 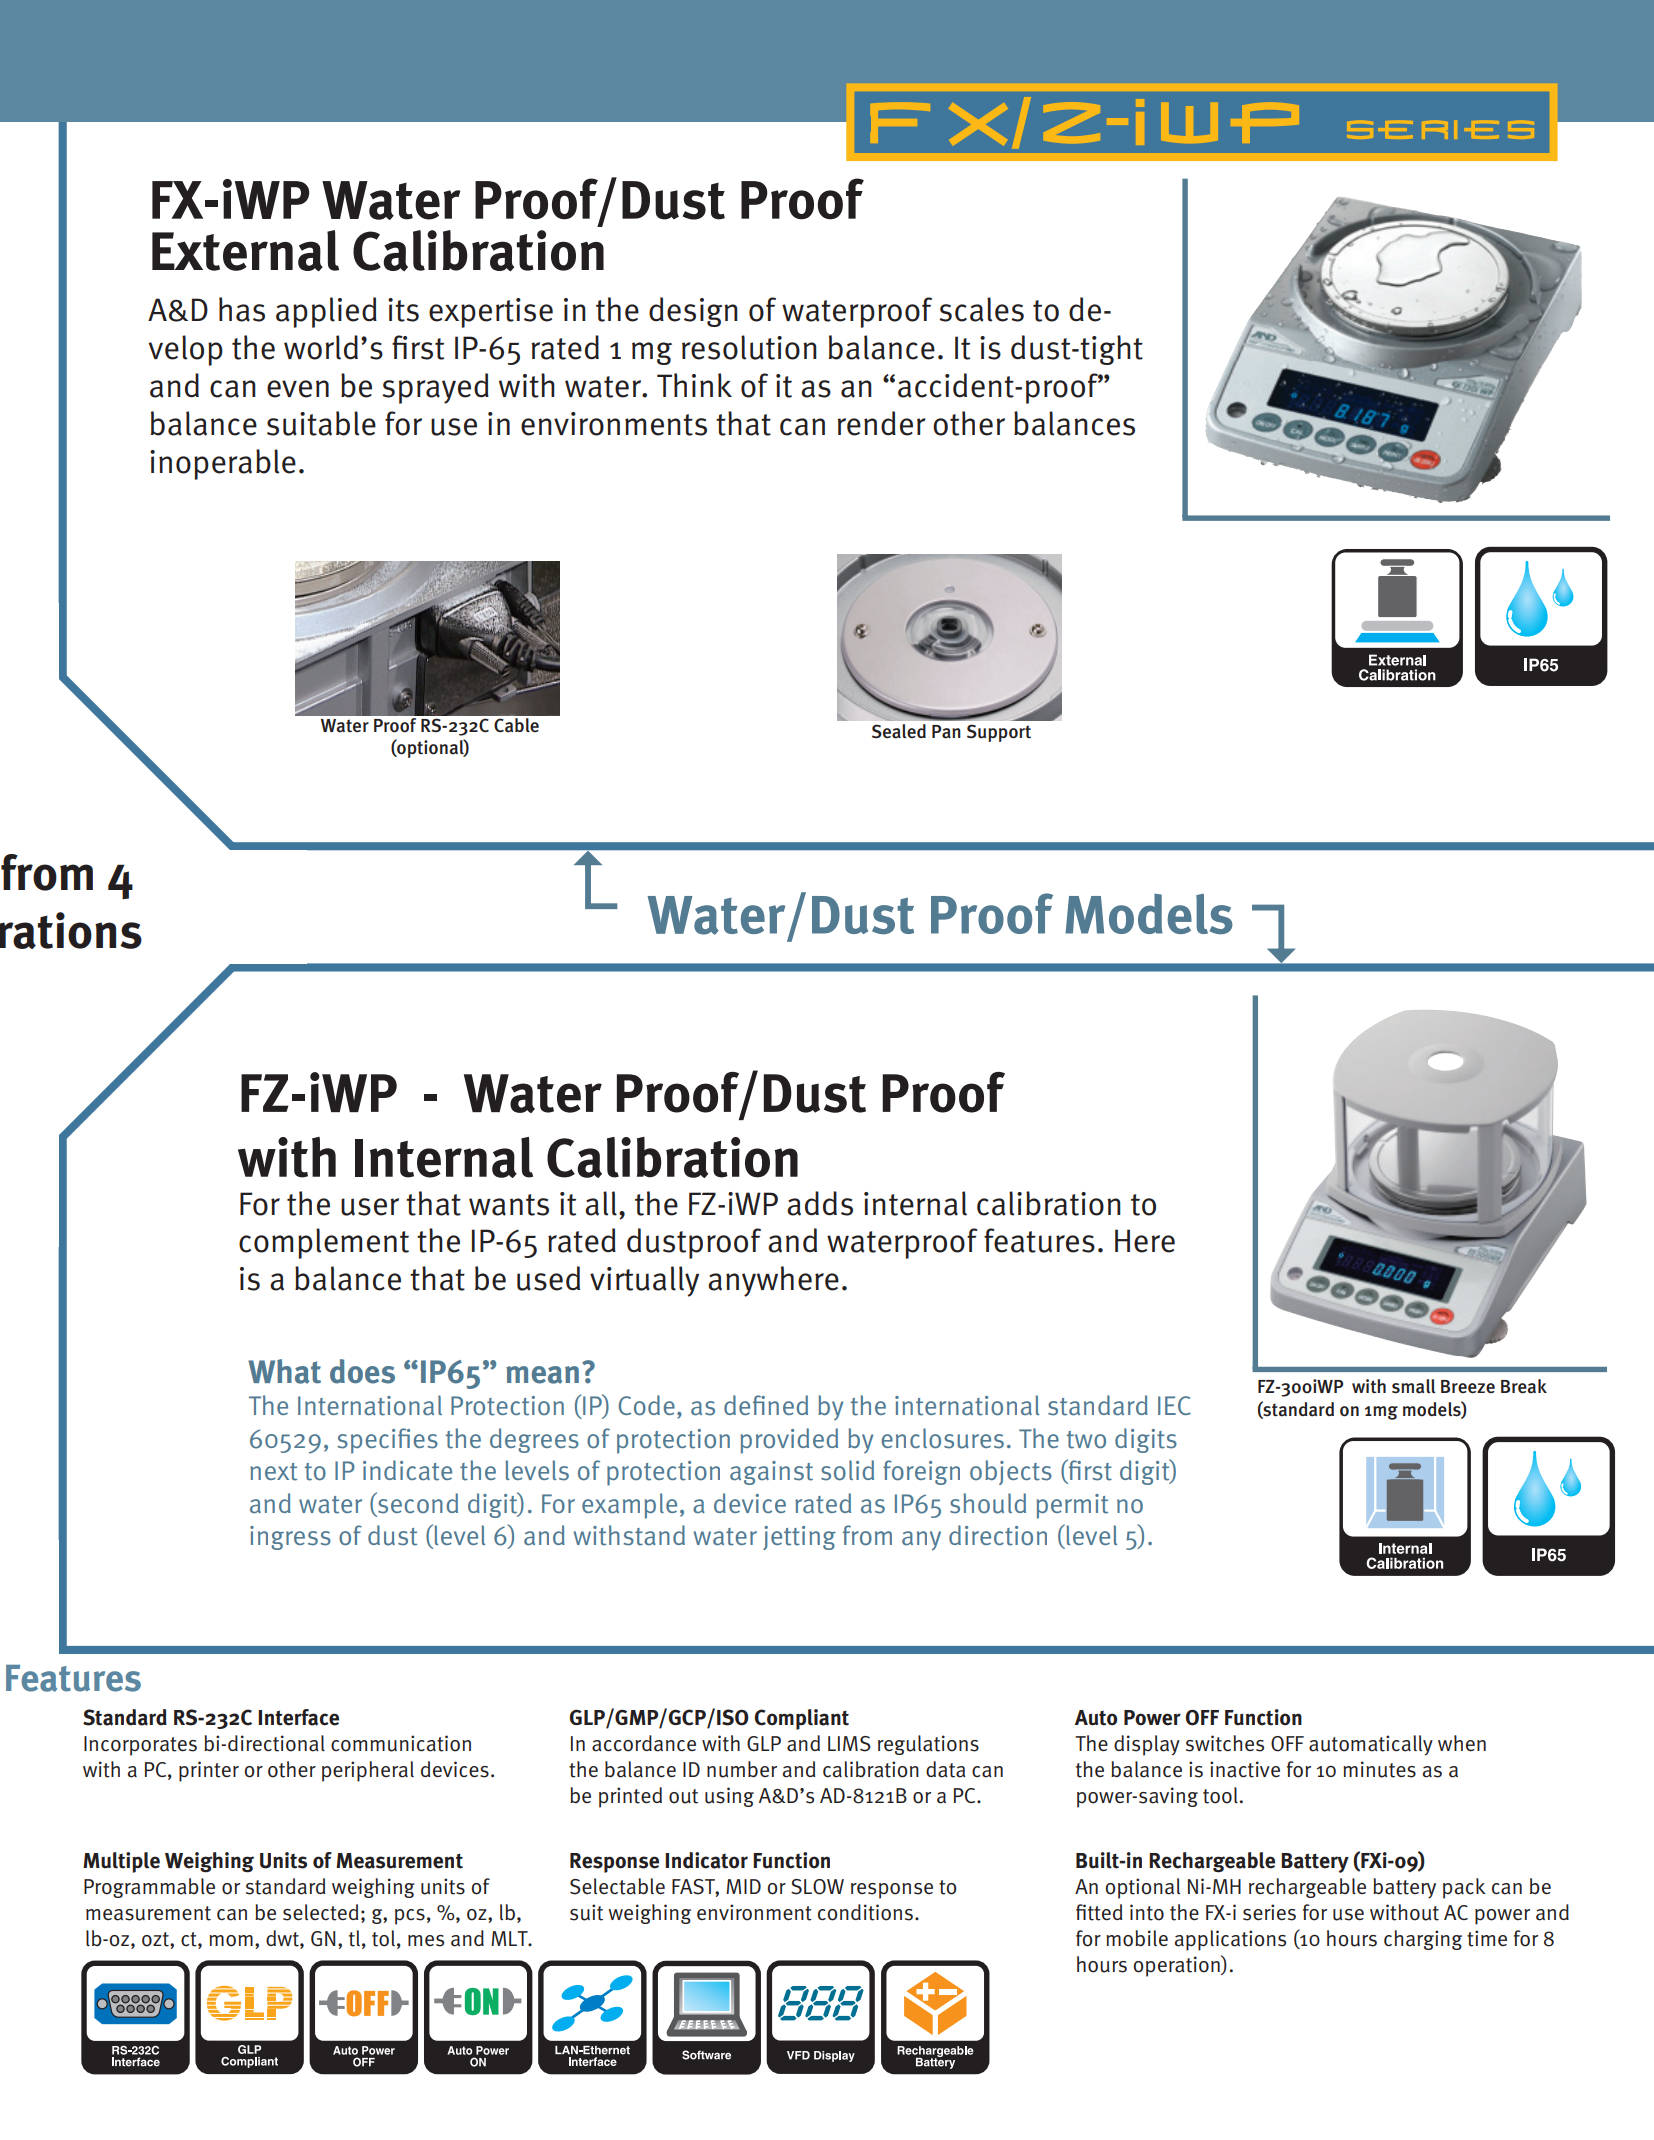 I want to click on resolution, so click(x=749, y=347).
